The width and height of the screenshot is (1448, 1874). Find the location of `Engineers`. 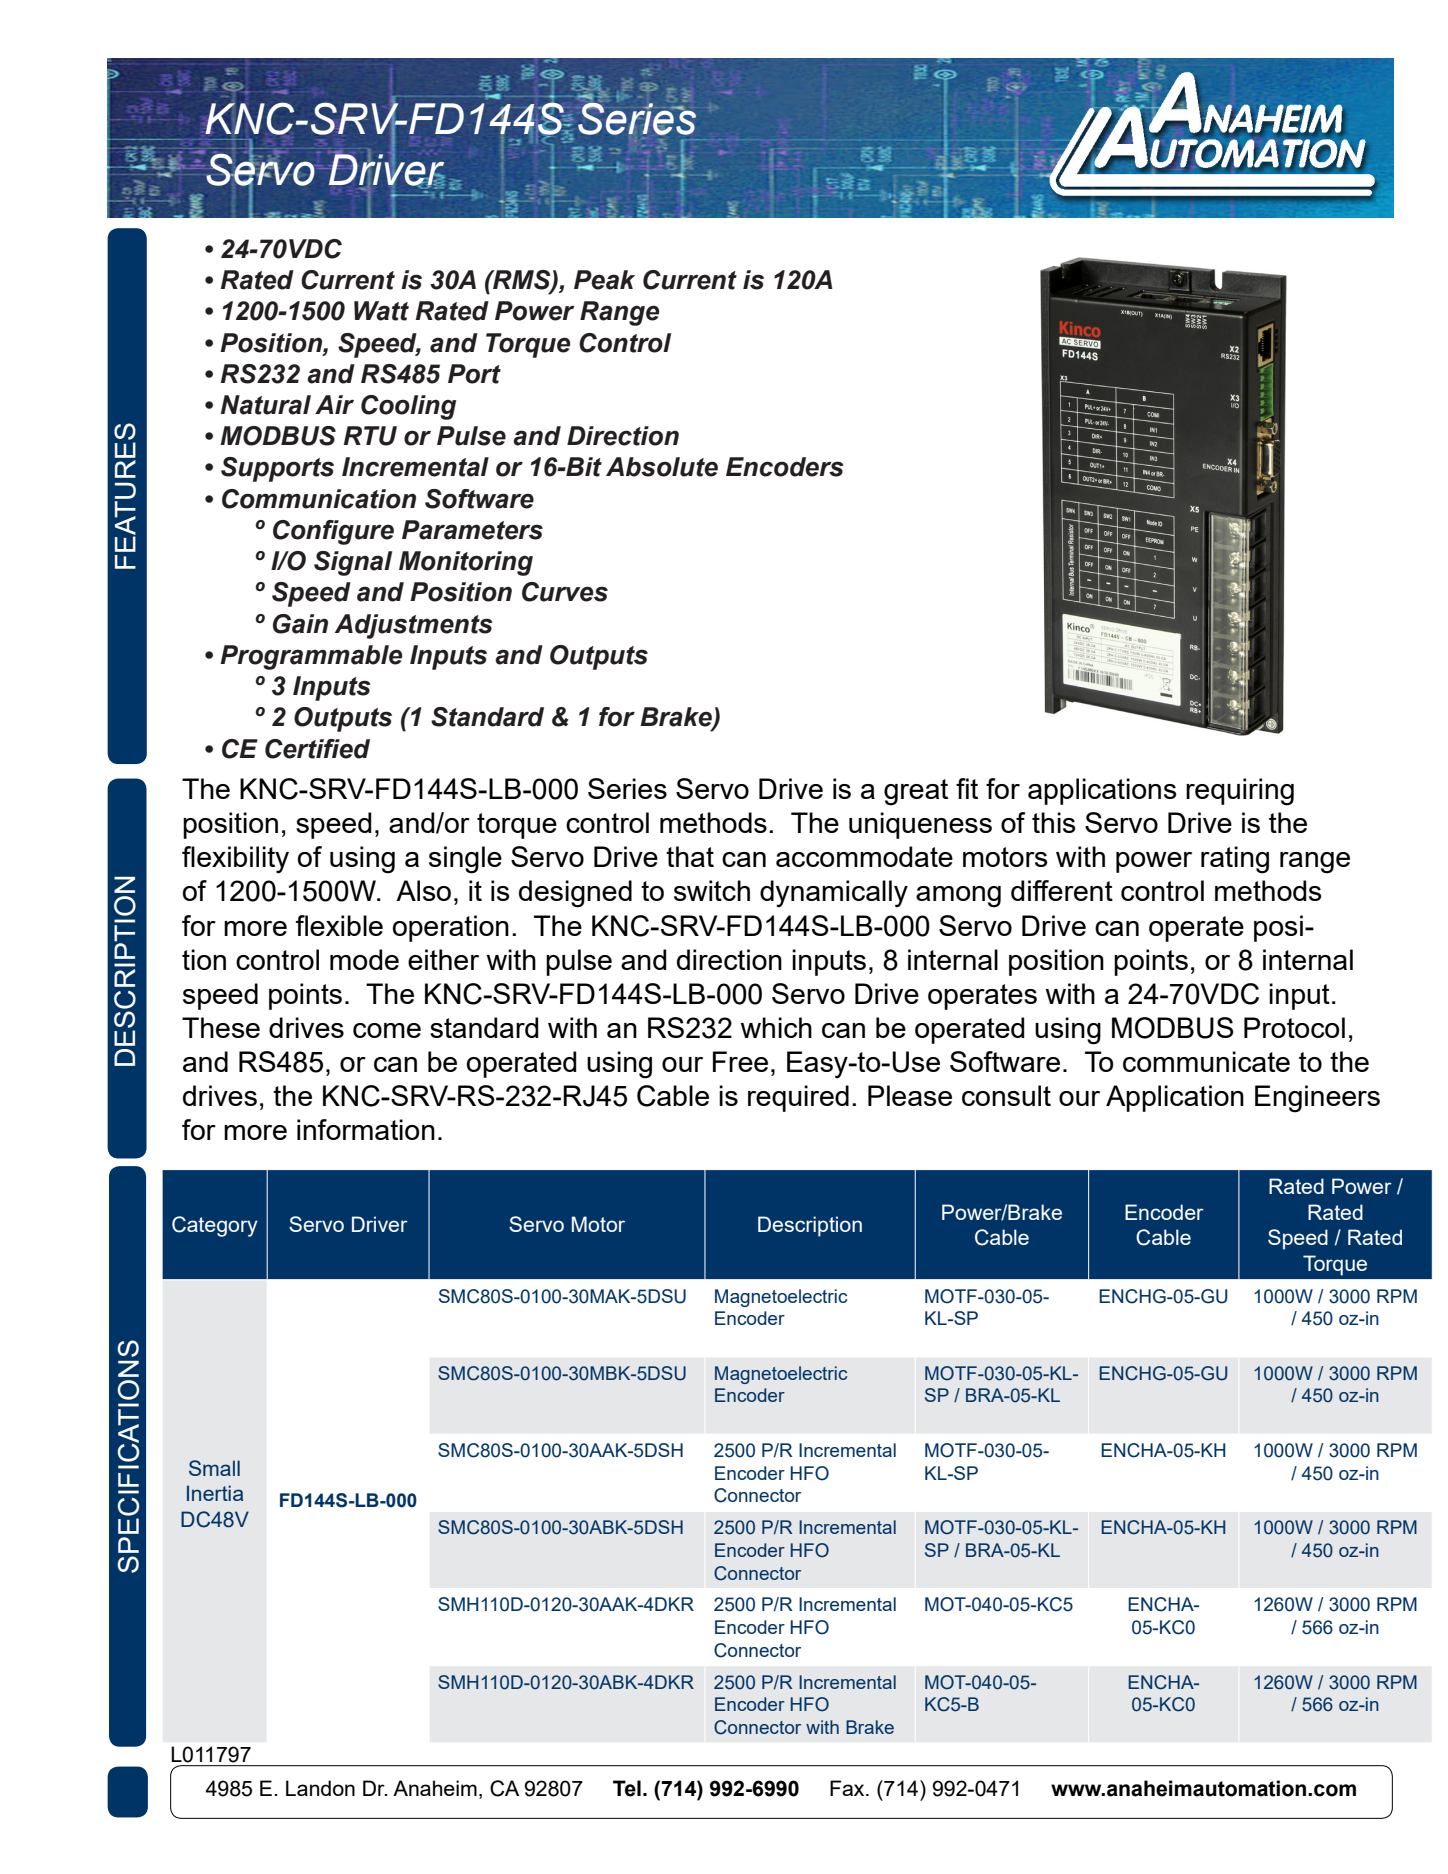

Engineers is located at coordinates (1317, 1099).
